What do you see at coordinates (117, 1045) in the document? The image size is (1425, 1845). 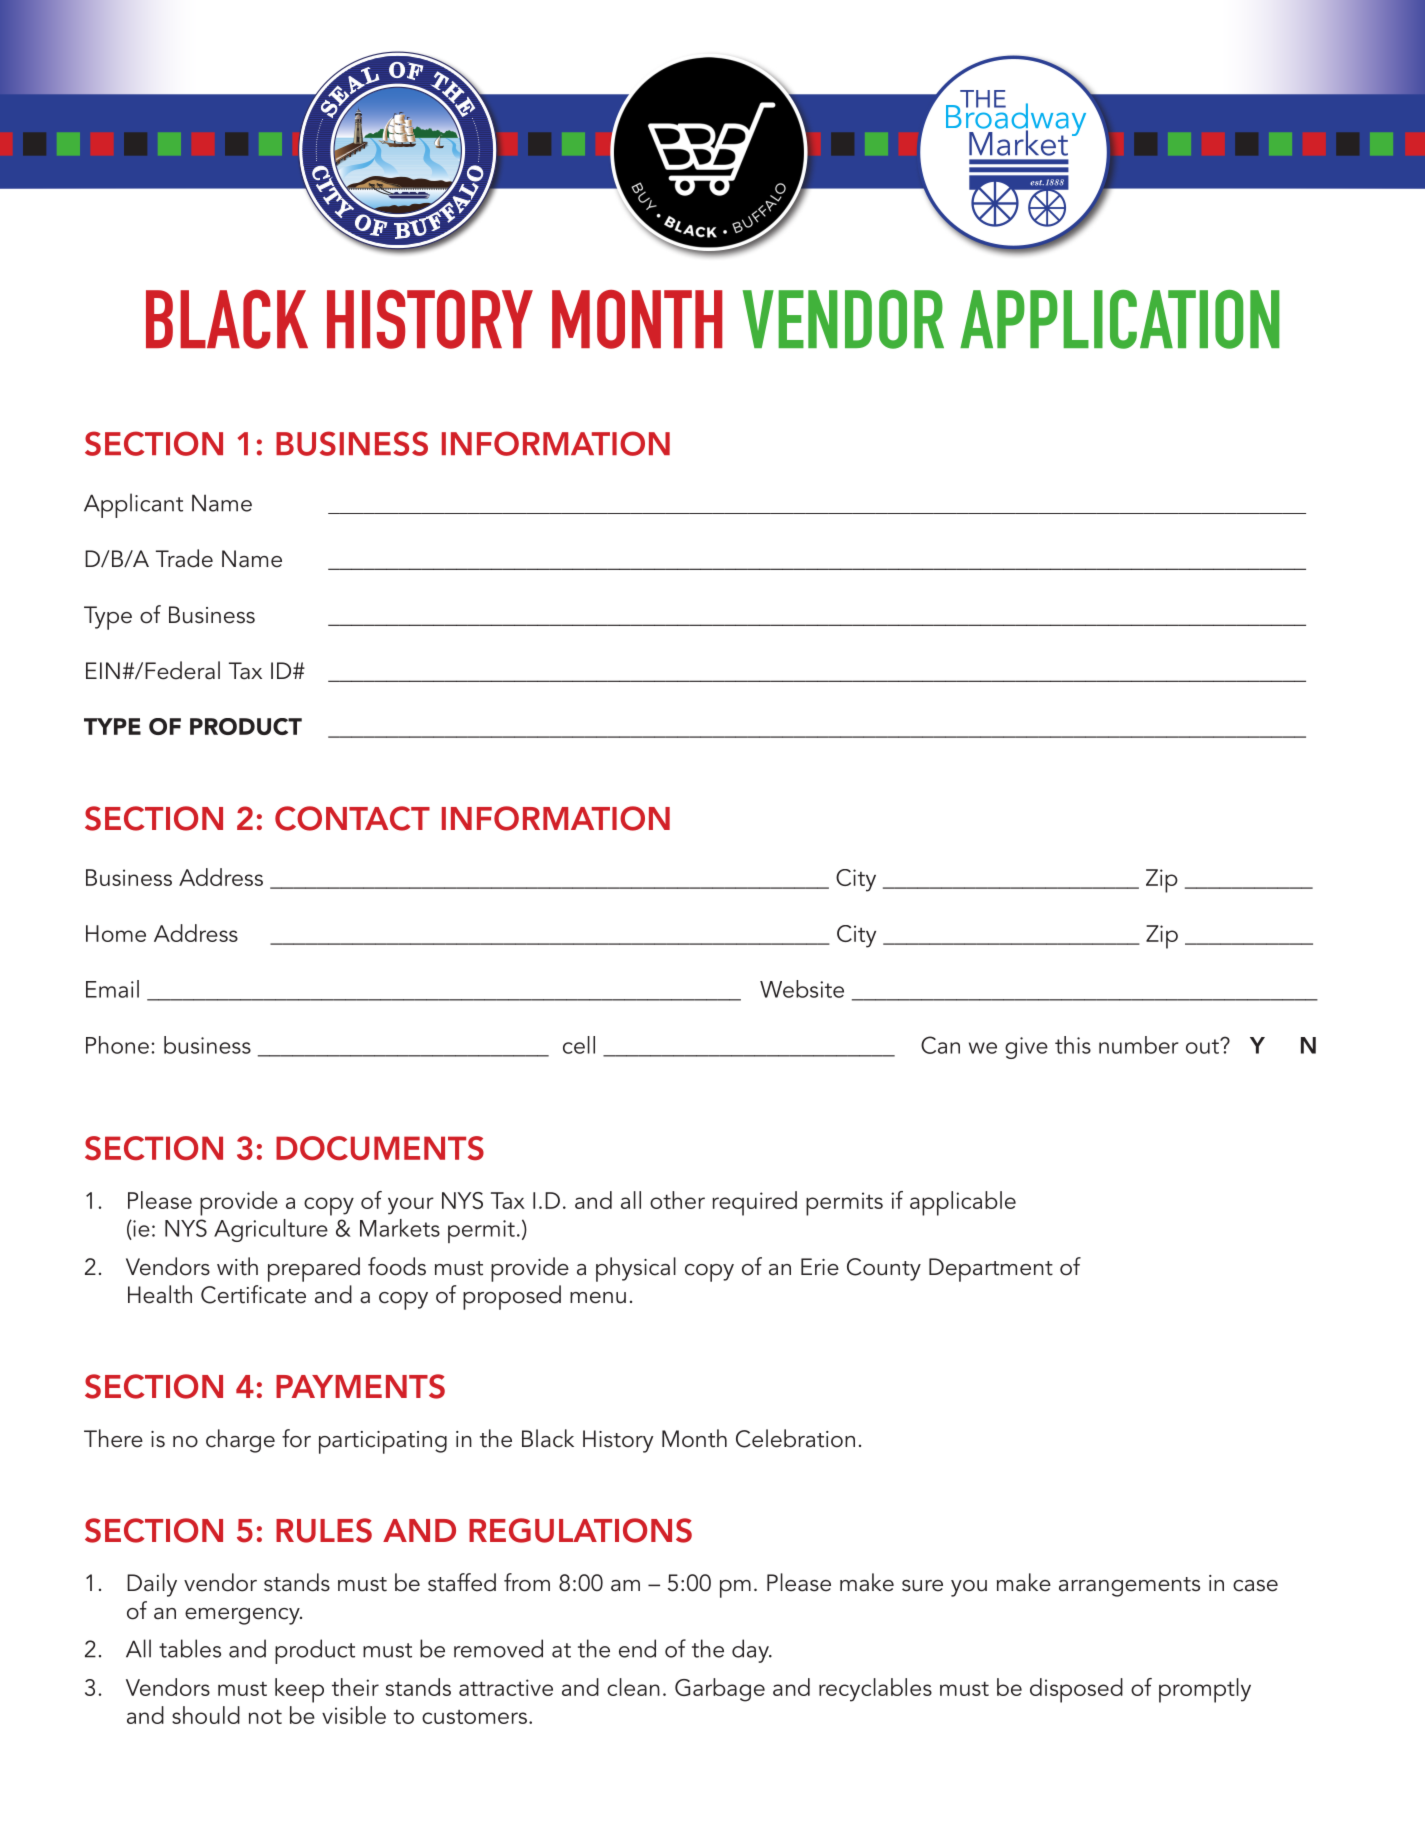 I see `Phone` at bounding box center [117, 1045].
